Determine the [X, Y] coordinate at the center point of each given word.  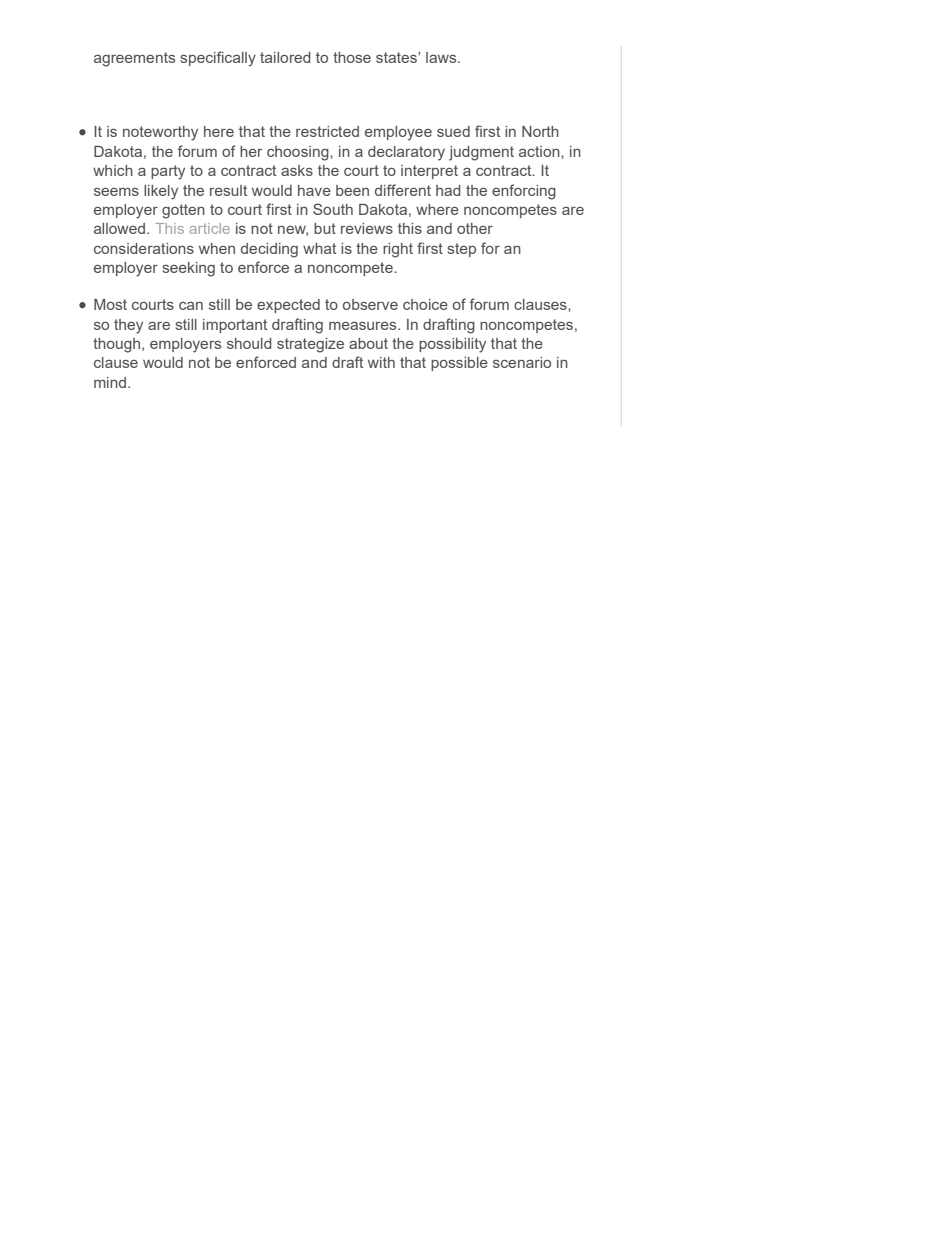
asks [297, 170]
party [168, 172]
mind [110, 382]
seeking [188, 269]
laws [442, 57]
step [461, 250]
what [319, 248]
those [352, 57]
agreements [134, 59]
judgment [481, 153]
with [381, 362]
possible [459, 364]
